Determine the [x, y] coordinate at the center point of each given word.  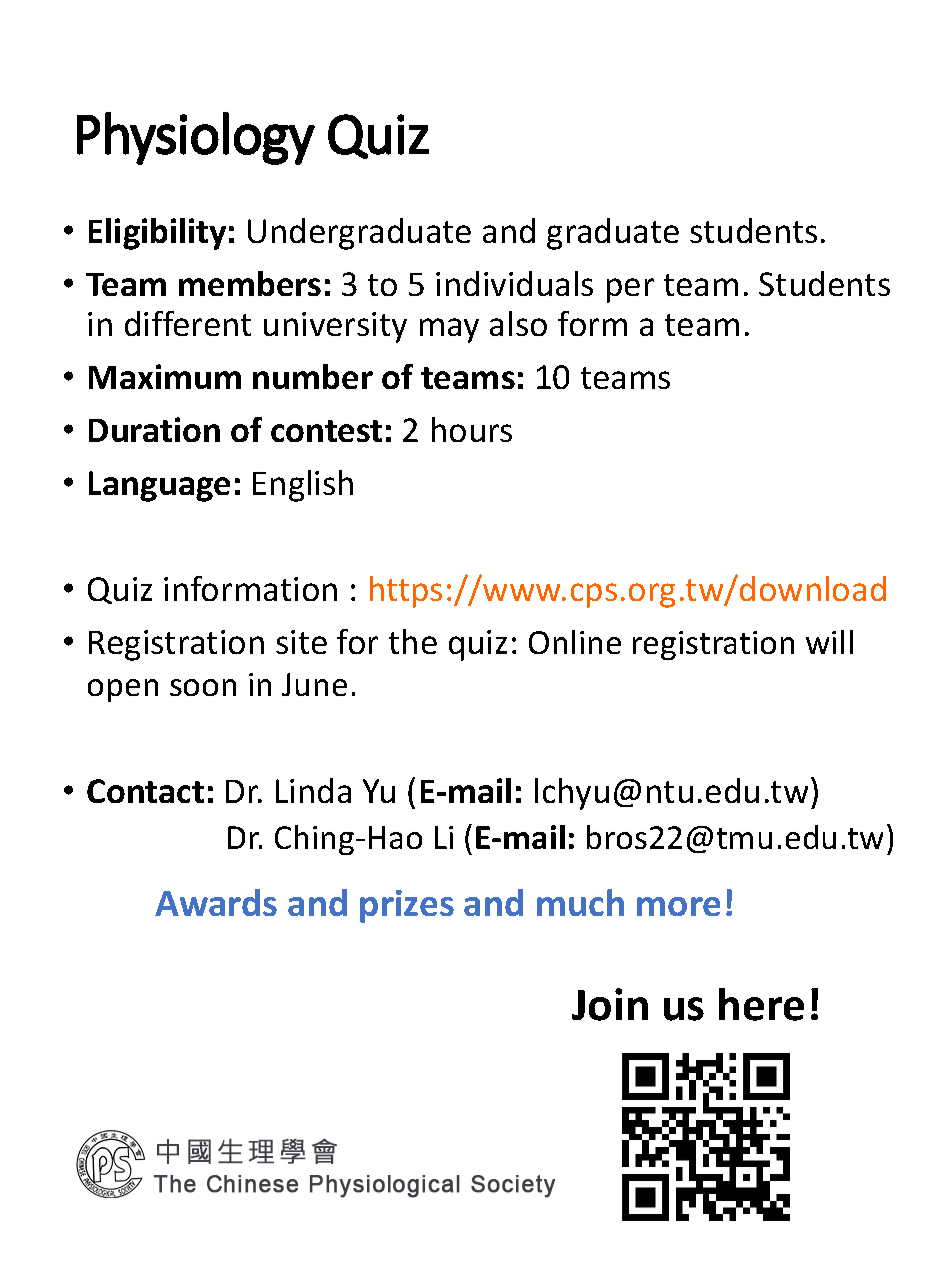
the [413, 641]
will [829, 642]
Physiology [196, 138]
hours [472, 429]
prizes [407, 906]
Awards [216, 902]
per [630, 290]
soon [203, 687]
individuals [514, 283]
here [761, 1004]
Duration [154, 429]
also [518, 323]
